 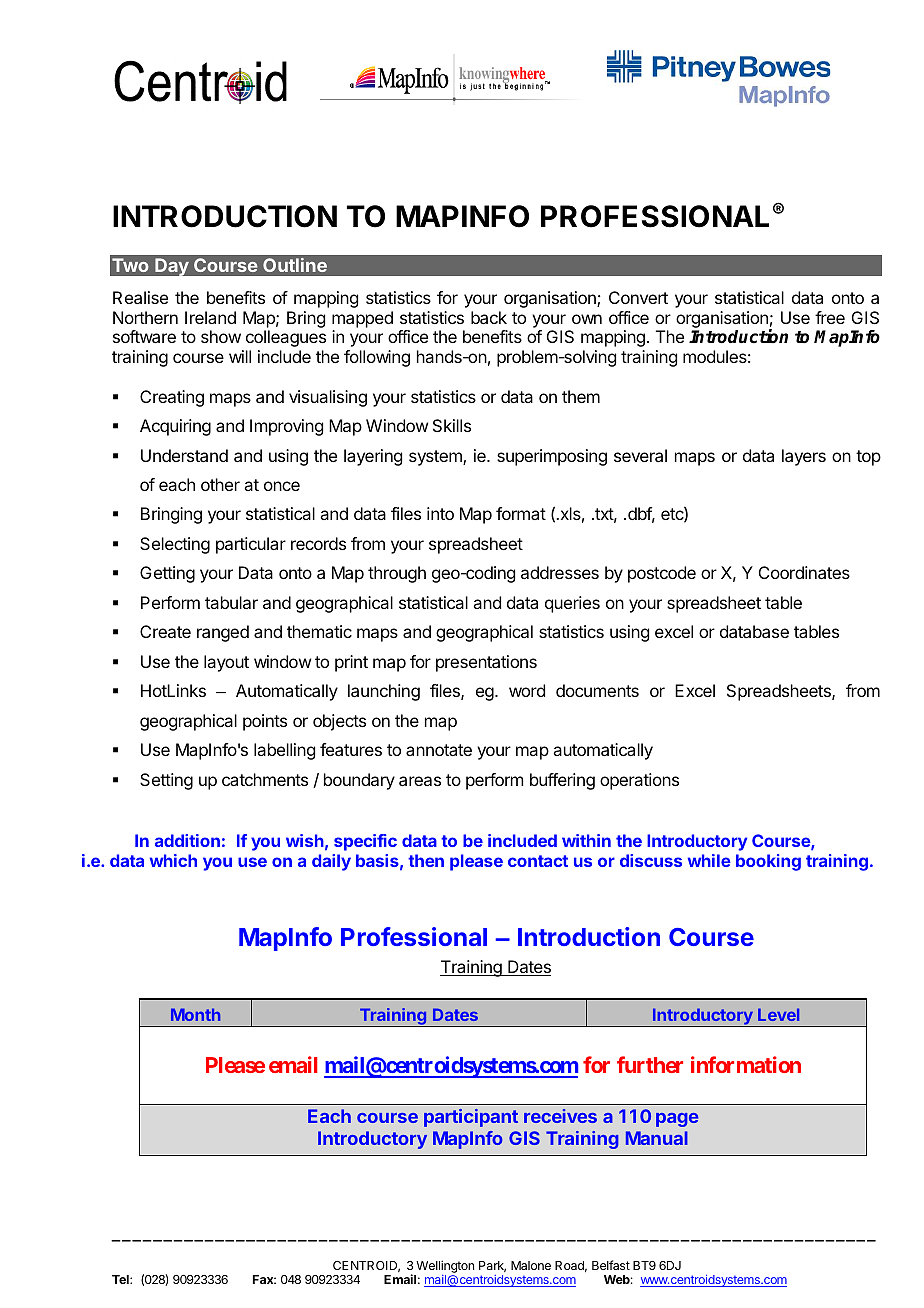 What do you see at coordinates (804, 572) in the page?
I see `Coordinates` at bounding box center [804, 572].
